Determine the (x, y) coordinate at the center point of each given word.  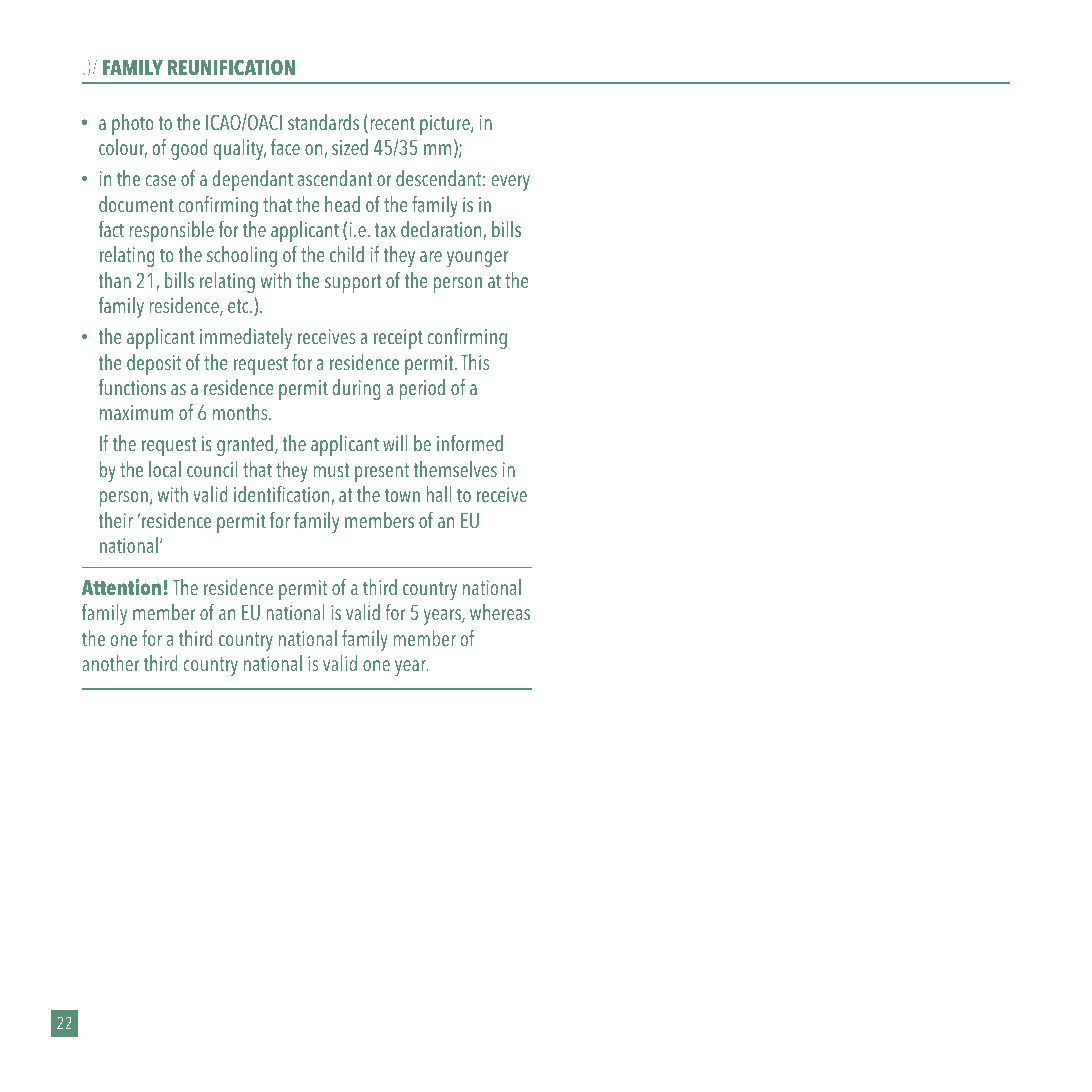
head (342, 204)
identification (283, 495)
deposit (154, 364)
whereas (500, 612)
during (356, 389)
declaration (442, 230)
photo (133, 124)
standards (323, 122)
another (111, 663)
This (475, 362)
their (116, 520)
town (402, 495)
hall (439, 494)
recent (392, 123)
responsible (171, 231)
